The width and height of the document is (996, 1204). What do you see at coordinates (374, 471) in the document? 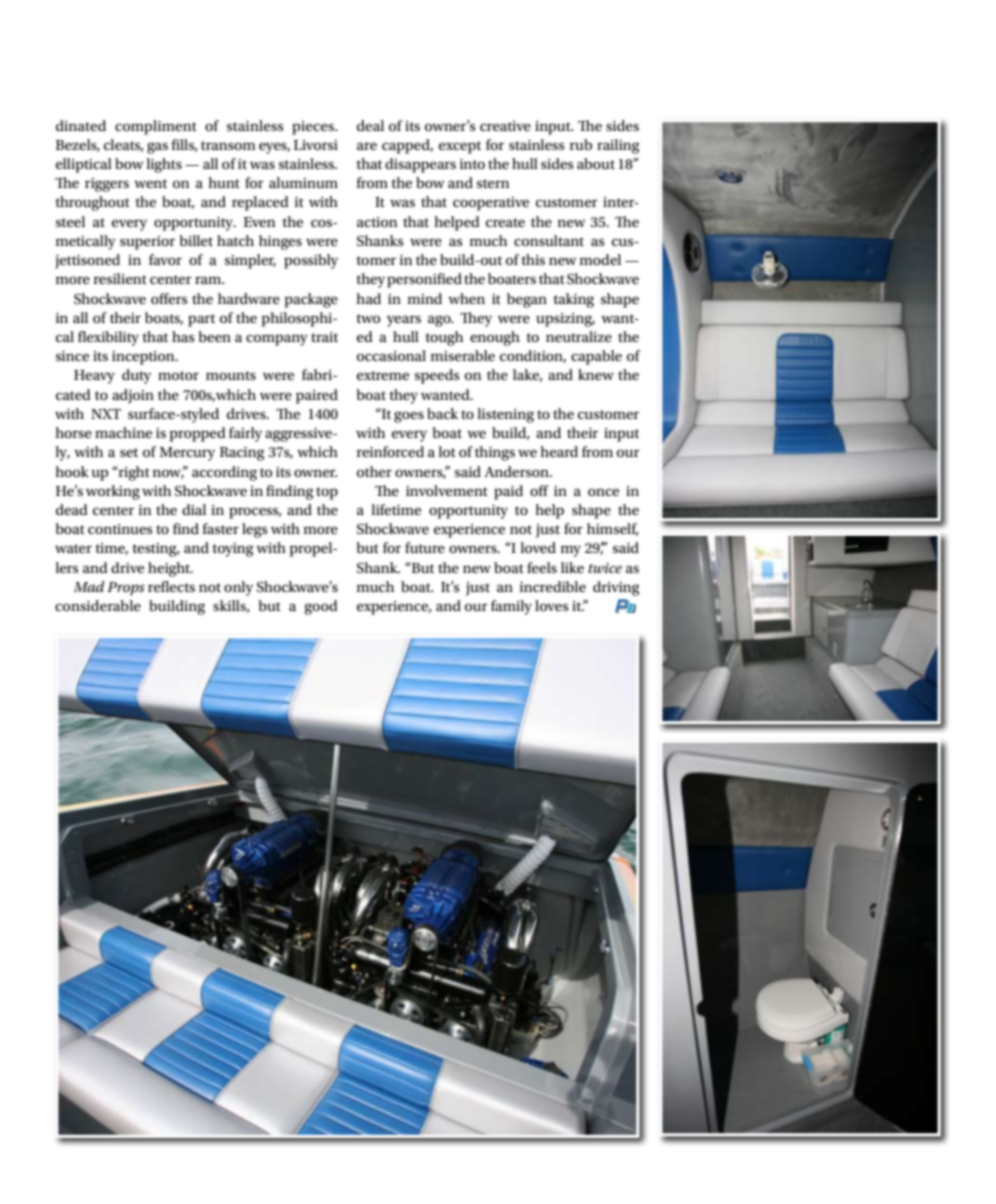
I see `other` at bounding box center [374, 471].
